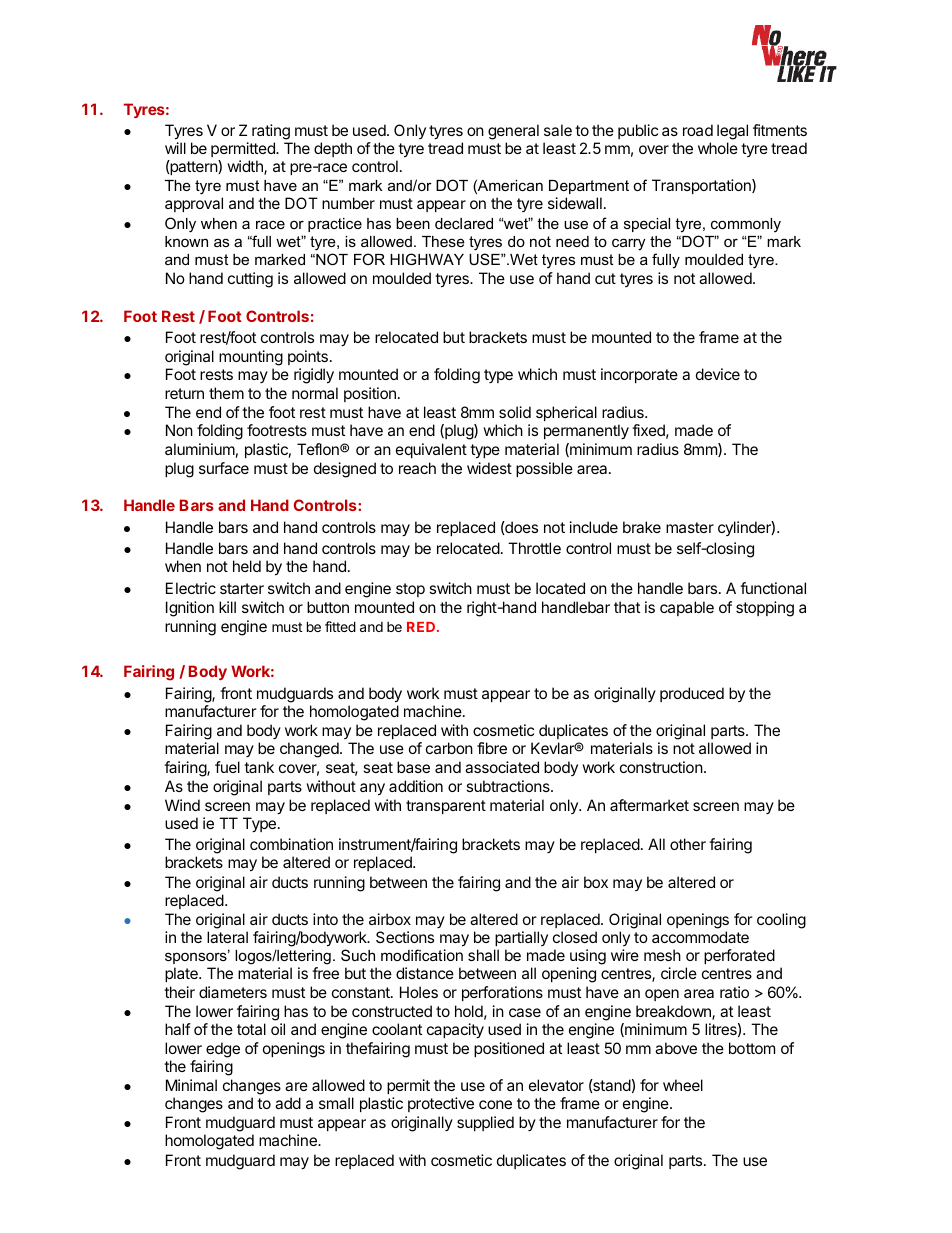  I want to click on whole, so click(718, 148).
